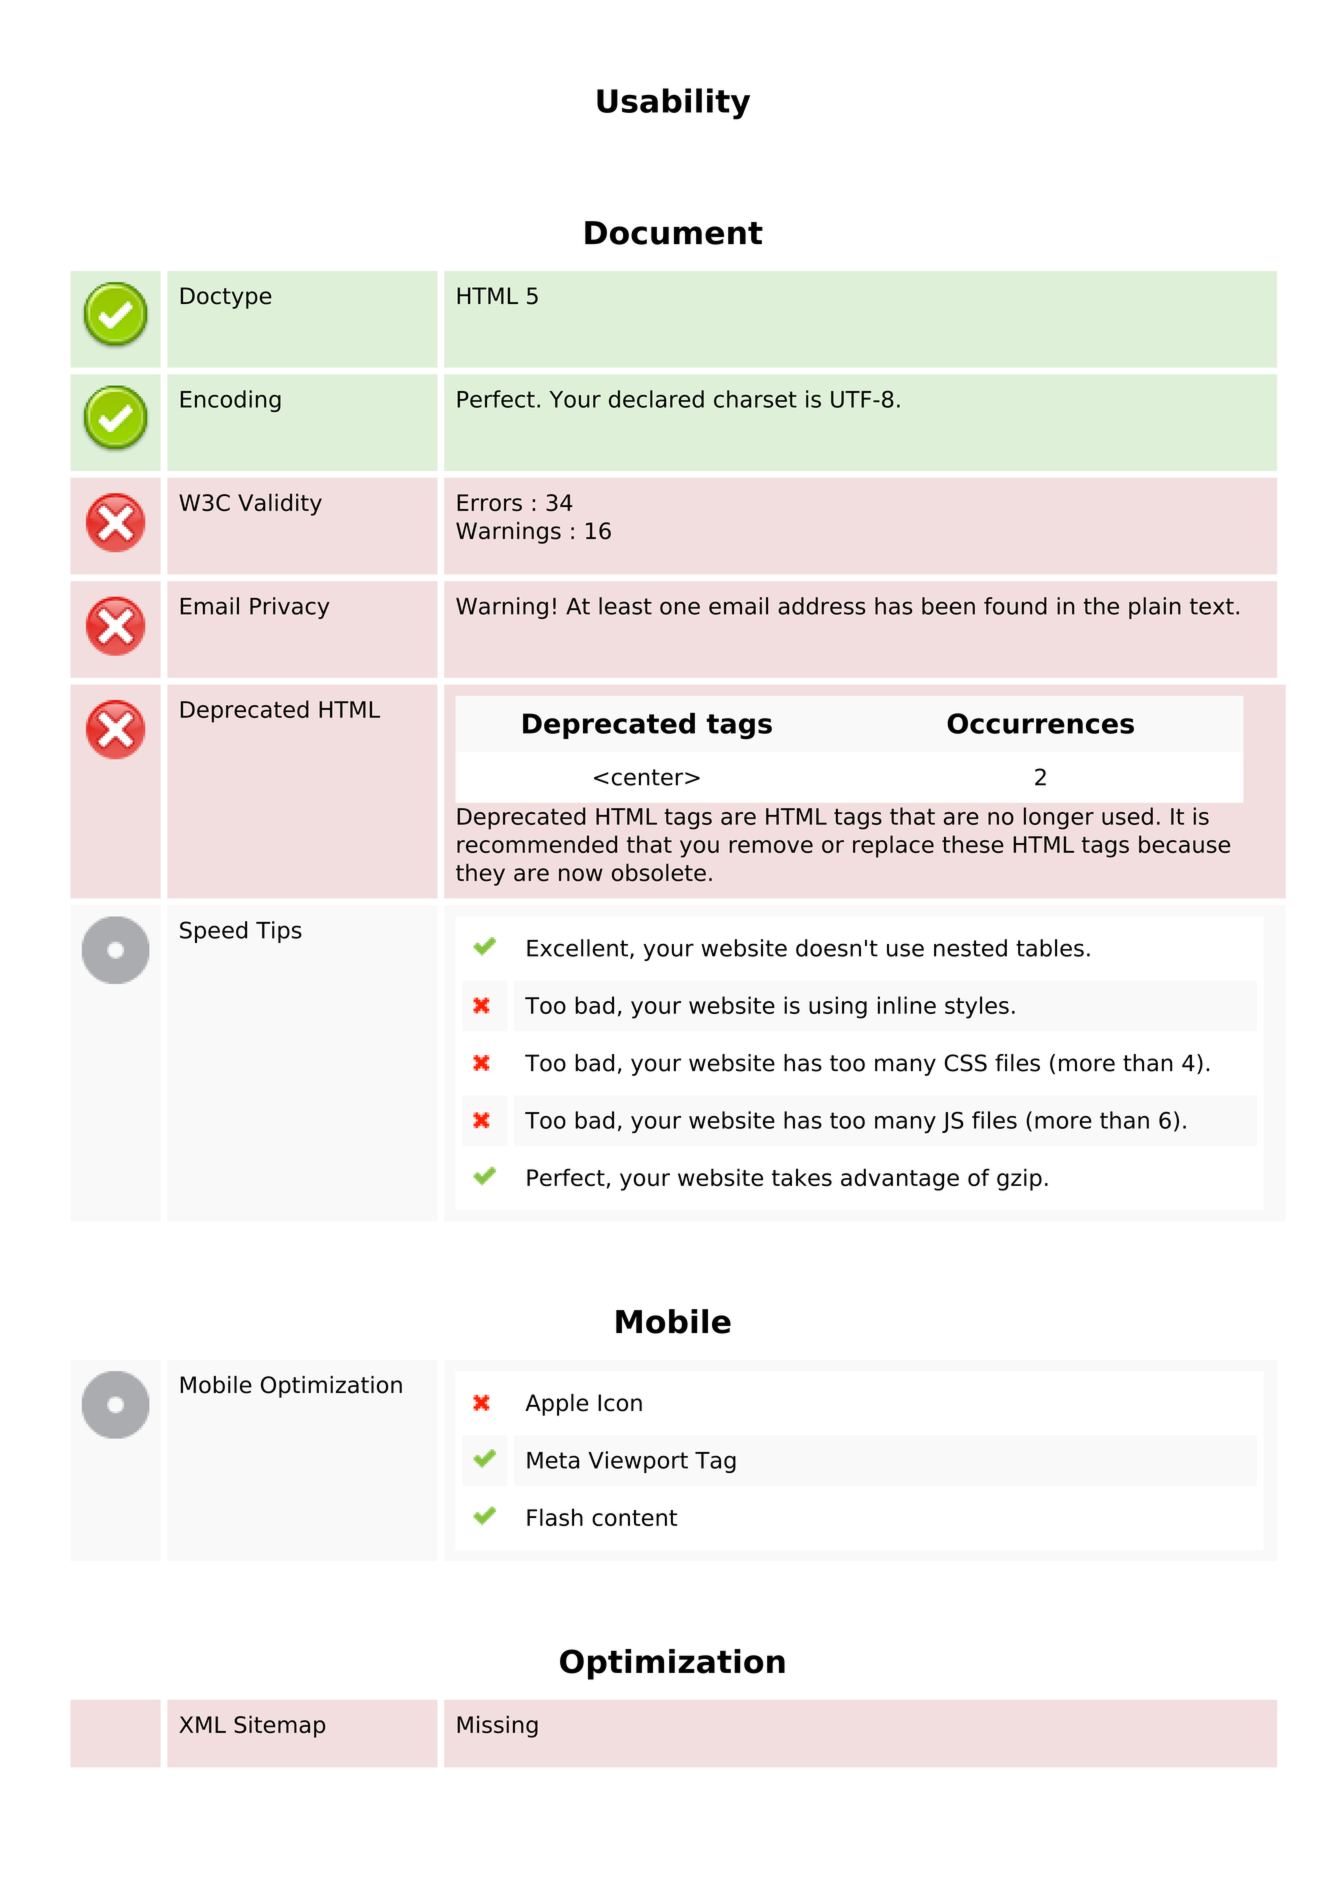  I want to click on gzip, so click(1019, 1179).
